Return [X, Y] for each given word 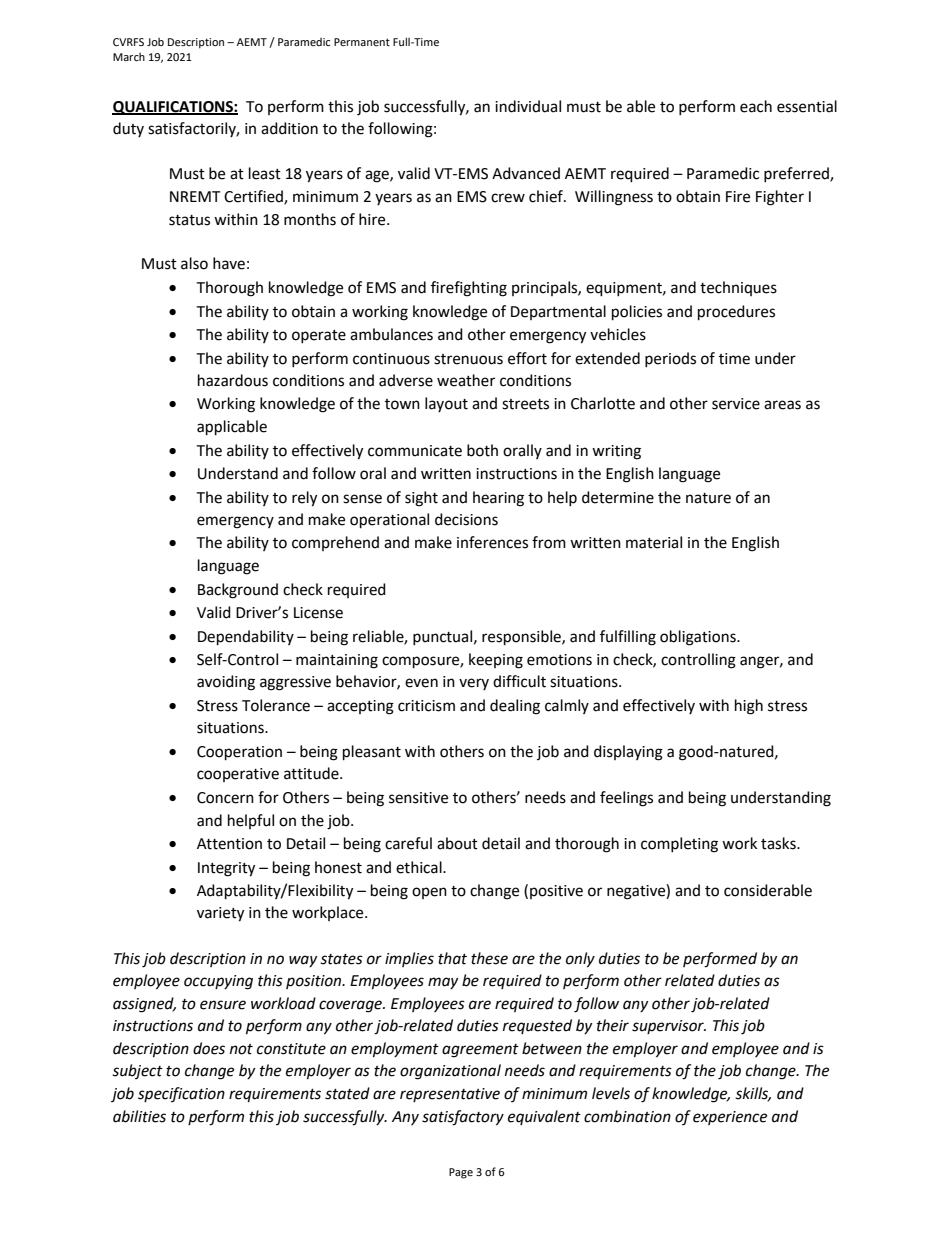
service [736, 404]
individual [528, 106]
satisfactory [463, 1118]
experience [730, 1118]
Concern [225, 798]
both [482, 450]
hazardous [233, 380]
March [129, 57]
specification [181, 1094]
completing [679, 845]
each [756, 106]
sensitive [418, 798]
